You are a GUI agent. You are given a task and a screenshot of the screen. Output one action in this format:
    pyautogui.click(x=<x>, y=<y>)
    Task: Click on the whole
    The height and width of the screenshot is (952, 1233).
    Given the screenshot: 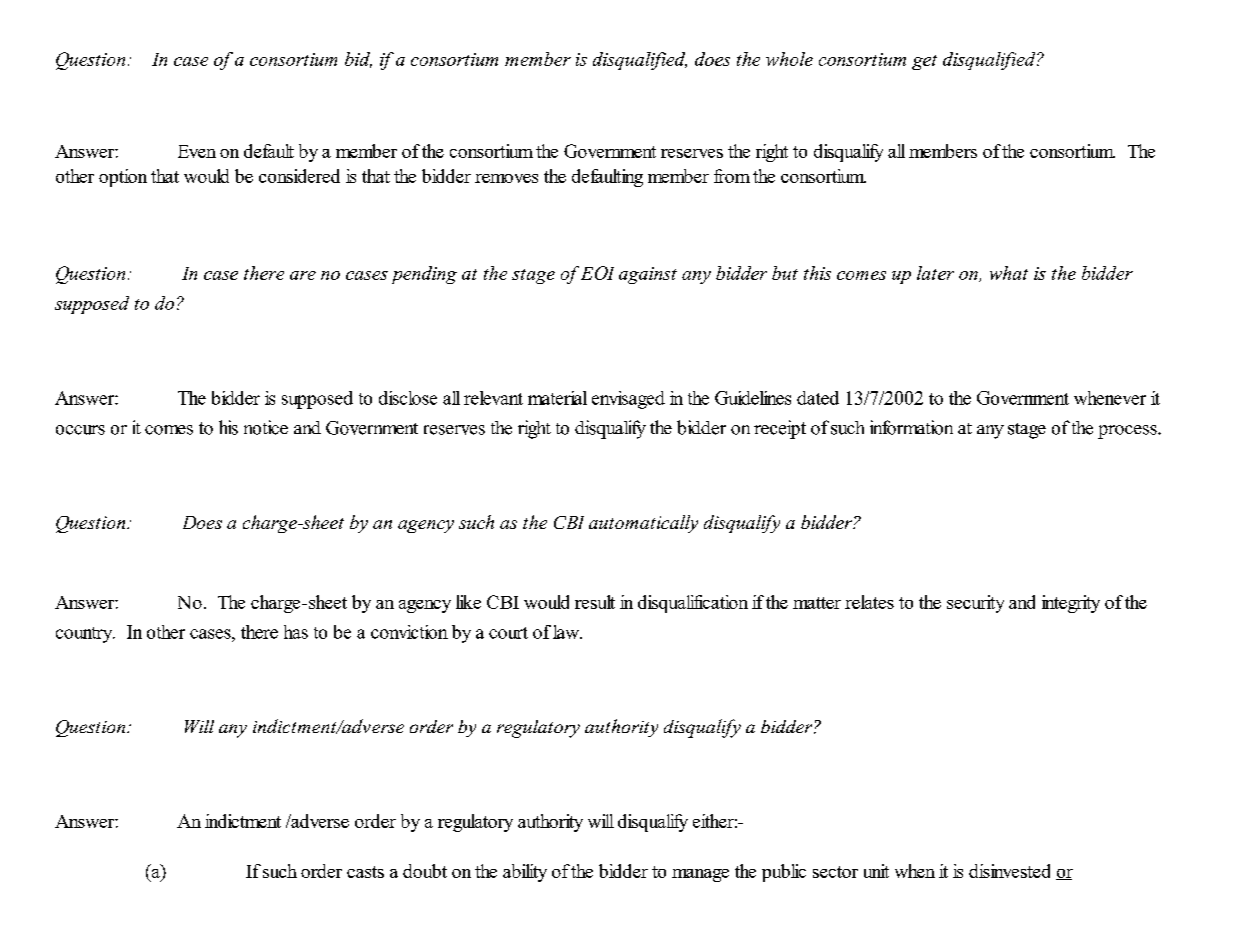 What is the action you would take?
    pyautogui.click(x=789, y=59)
